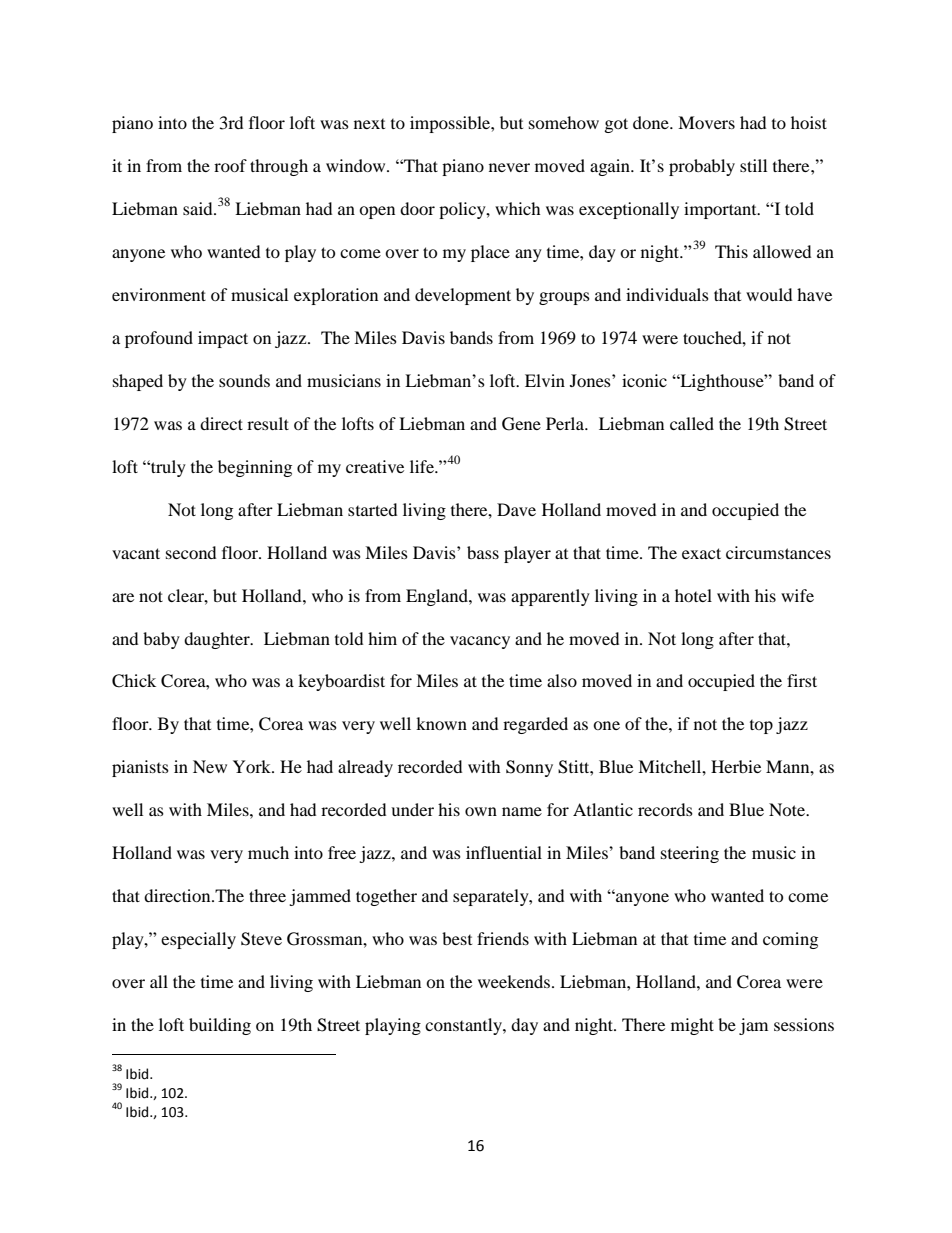  Describe the element at coordinates (692, 423) in the document. I see `called` at that location.
